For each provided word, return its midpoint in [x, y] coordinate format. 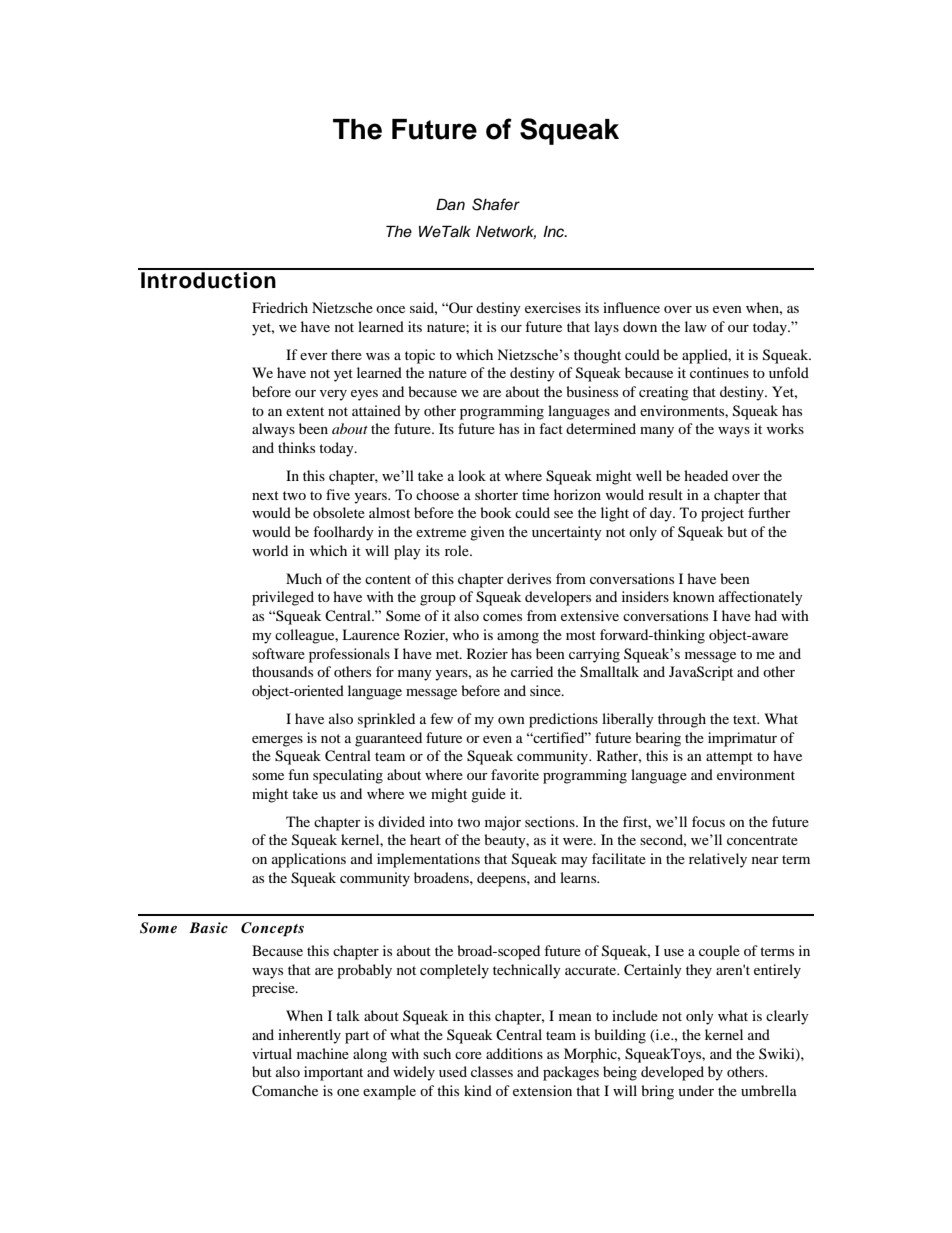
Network [506, 232]
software [278, 653]
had [766, 615]
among [518, 638]
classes [492, 1071]
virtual [272, 1053]
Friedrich [280, 307]
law [696, 326]
